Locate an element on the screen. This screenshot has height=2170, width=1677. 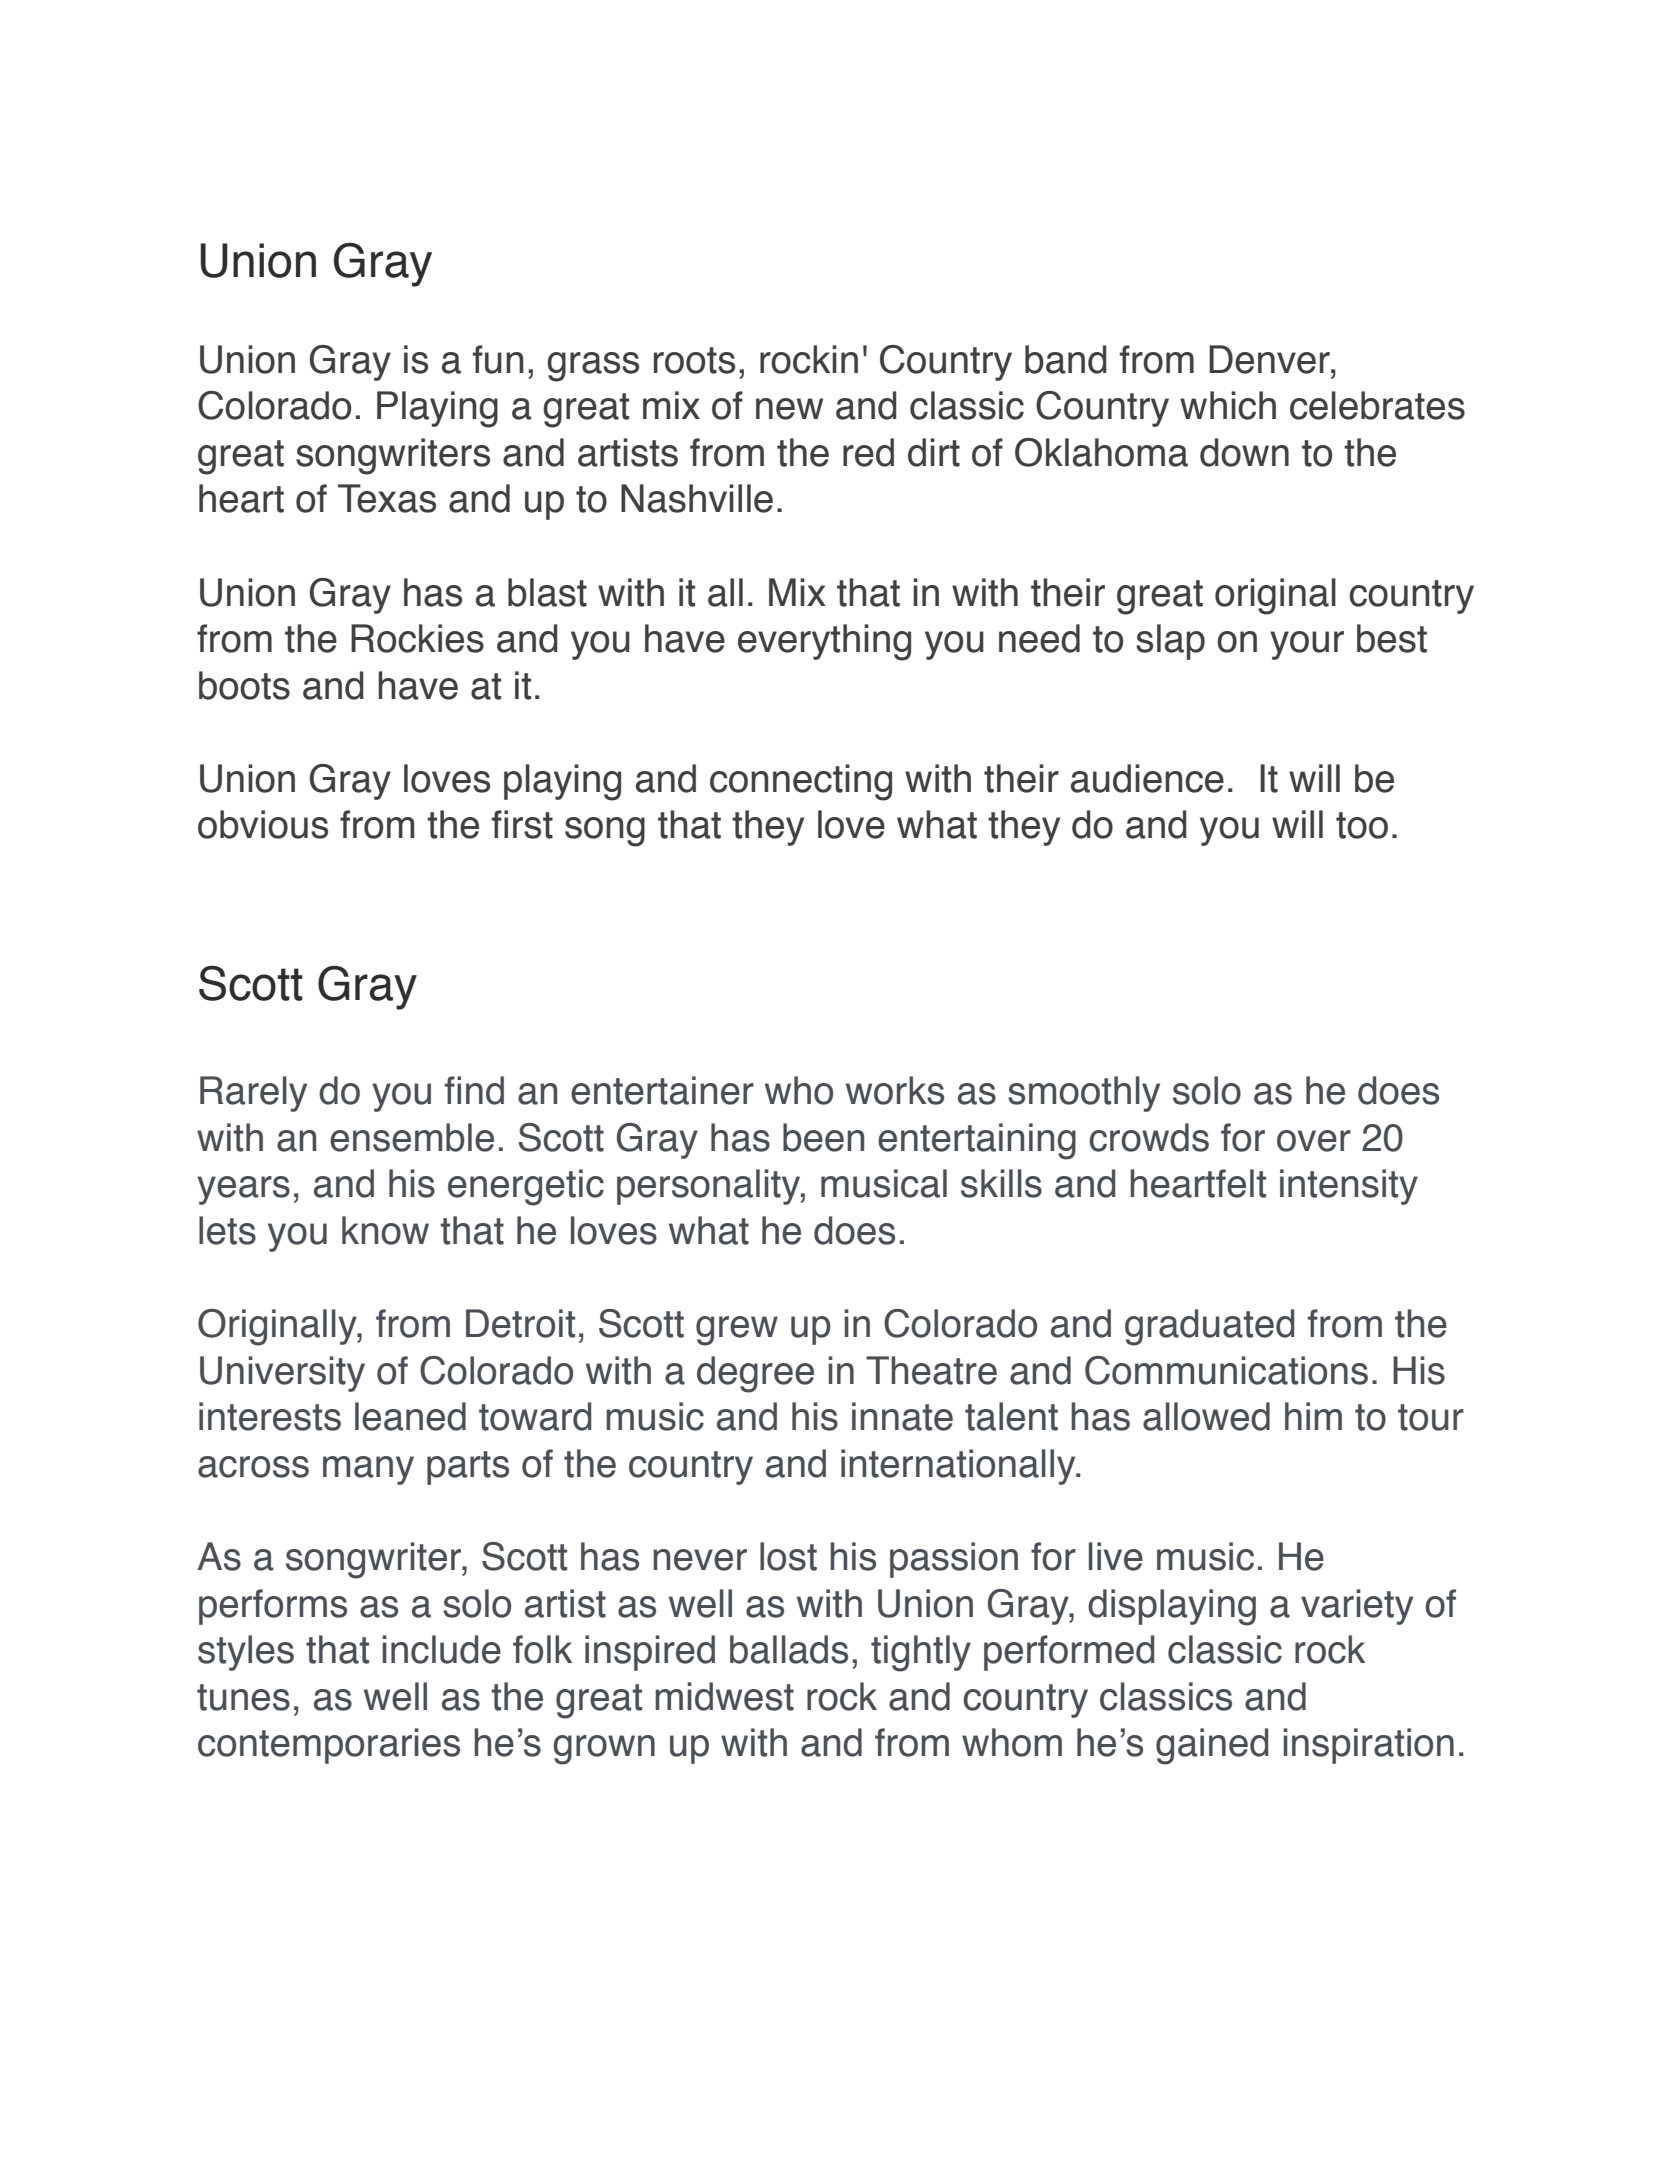
grew is located at coordinates (737, 1331).
